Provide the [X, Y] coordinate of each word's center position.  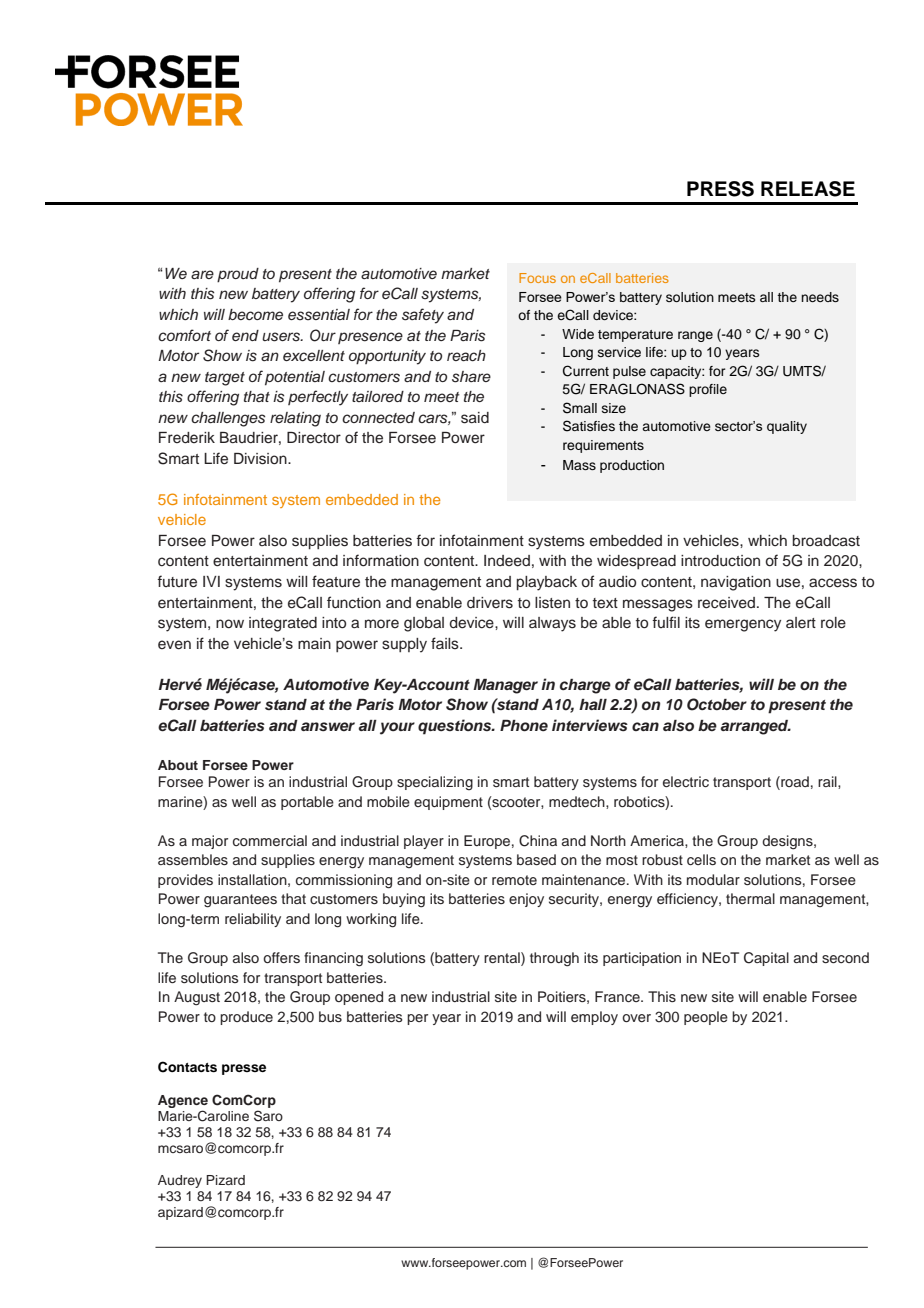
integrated [283, 624]
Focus [537, 278]
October [717, 704]
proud [238, 275]
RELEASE [808, 189]
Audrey [180, 1181]
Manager [505, 686]
